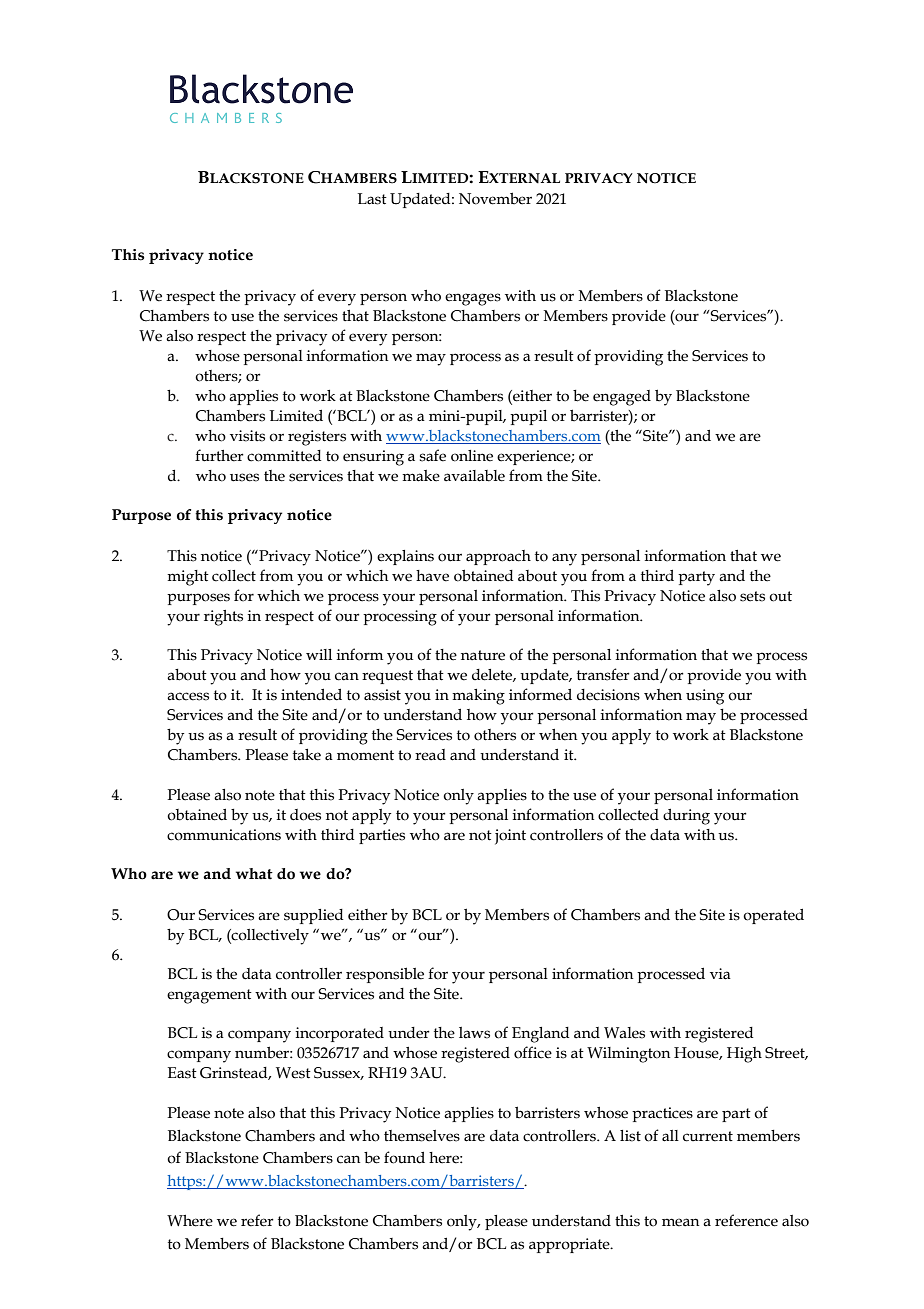 The height and width of the page is (1309, 924). I want to click on engaged, so click(622, 398).
